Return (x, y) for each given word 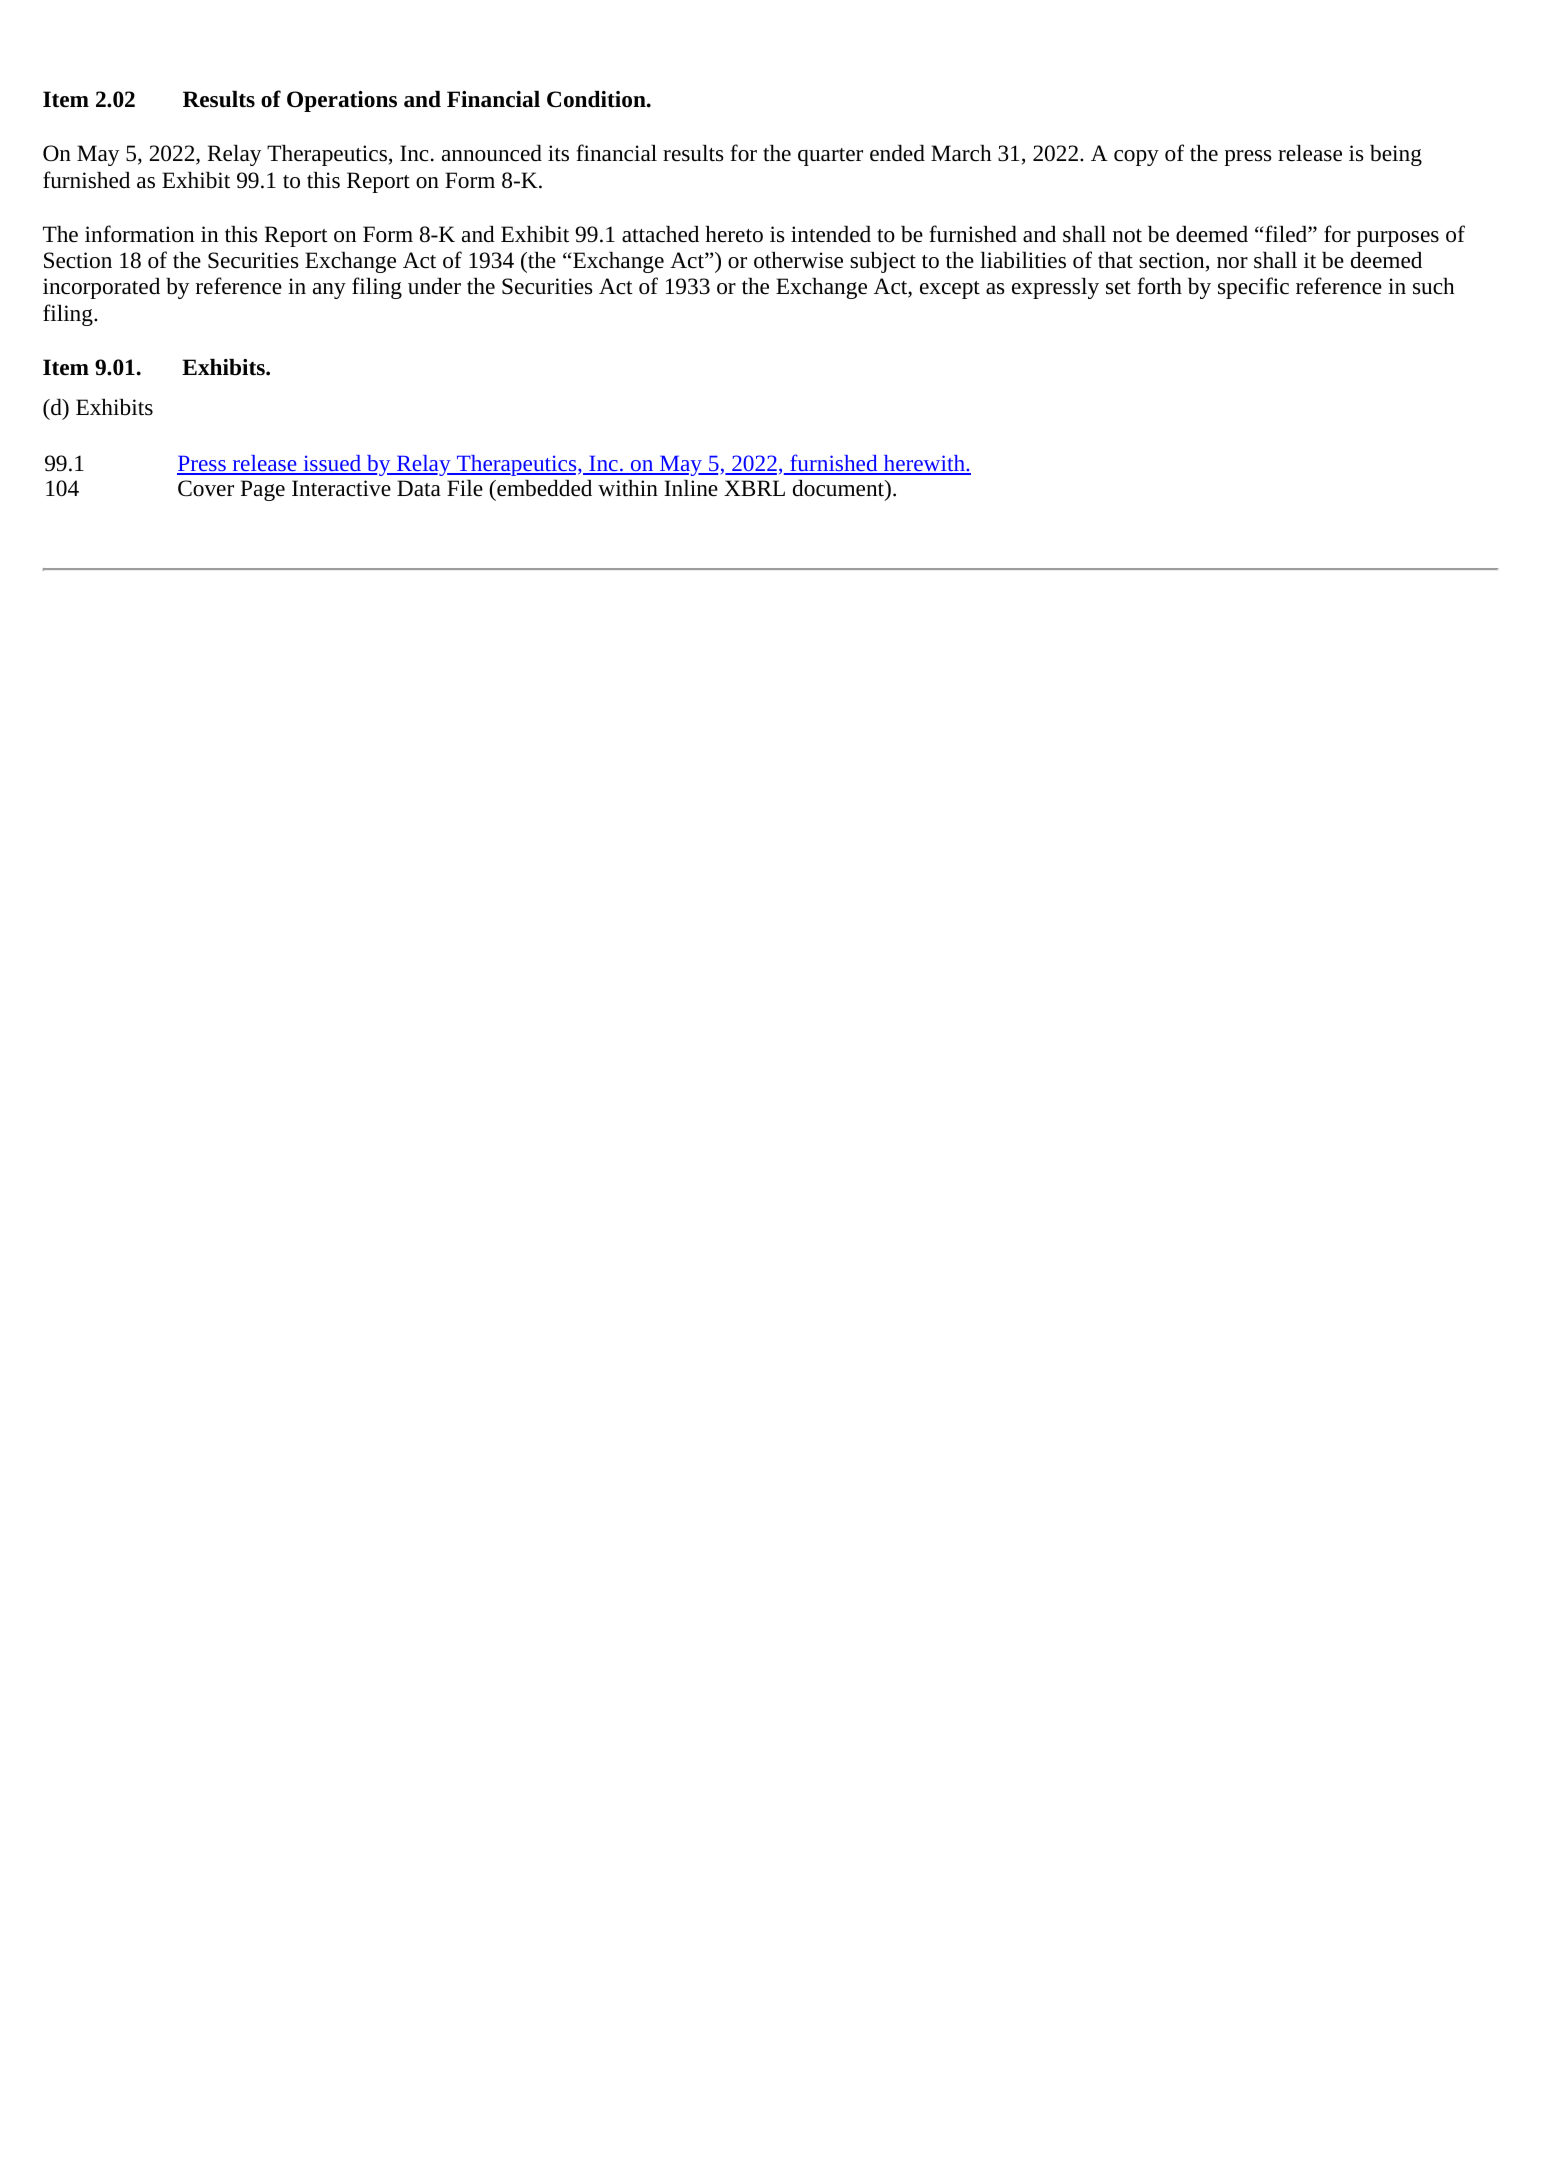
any (329, 291)
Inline (691, 488)
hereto (734, 234)
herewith (924, 464)
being (1396, 155)
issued (332, 464)
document (840, 489)
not (1127, 236)
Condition (597, 99)
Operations (342, 101)
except (950, 290)
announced (492, 153)
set (1118, 288)
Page (263, 490)
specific (1253, 288)
